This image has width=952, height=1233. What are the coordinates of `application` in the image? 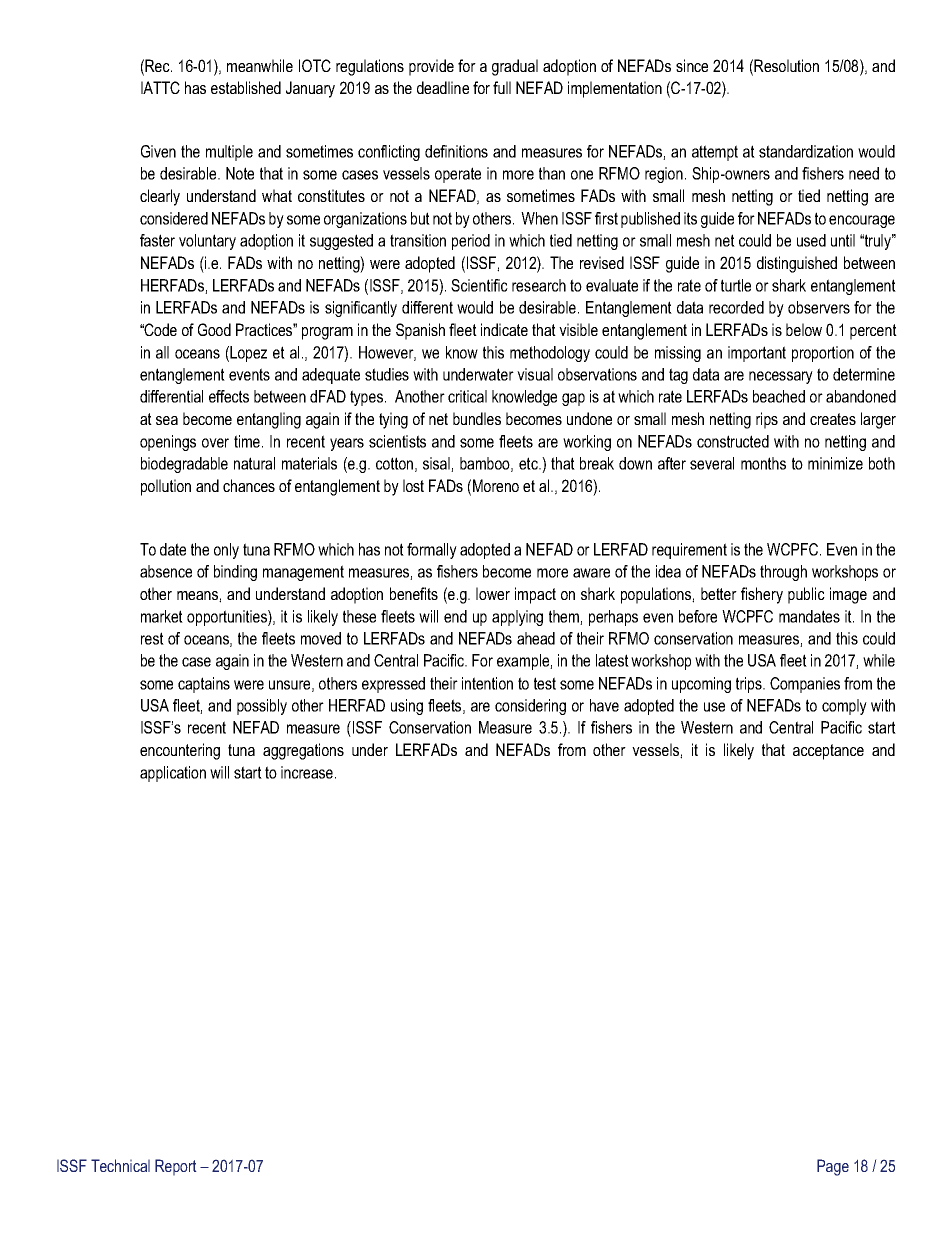 It's located at (173, 774).
